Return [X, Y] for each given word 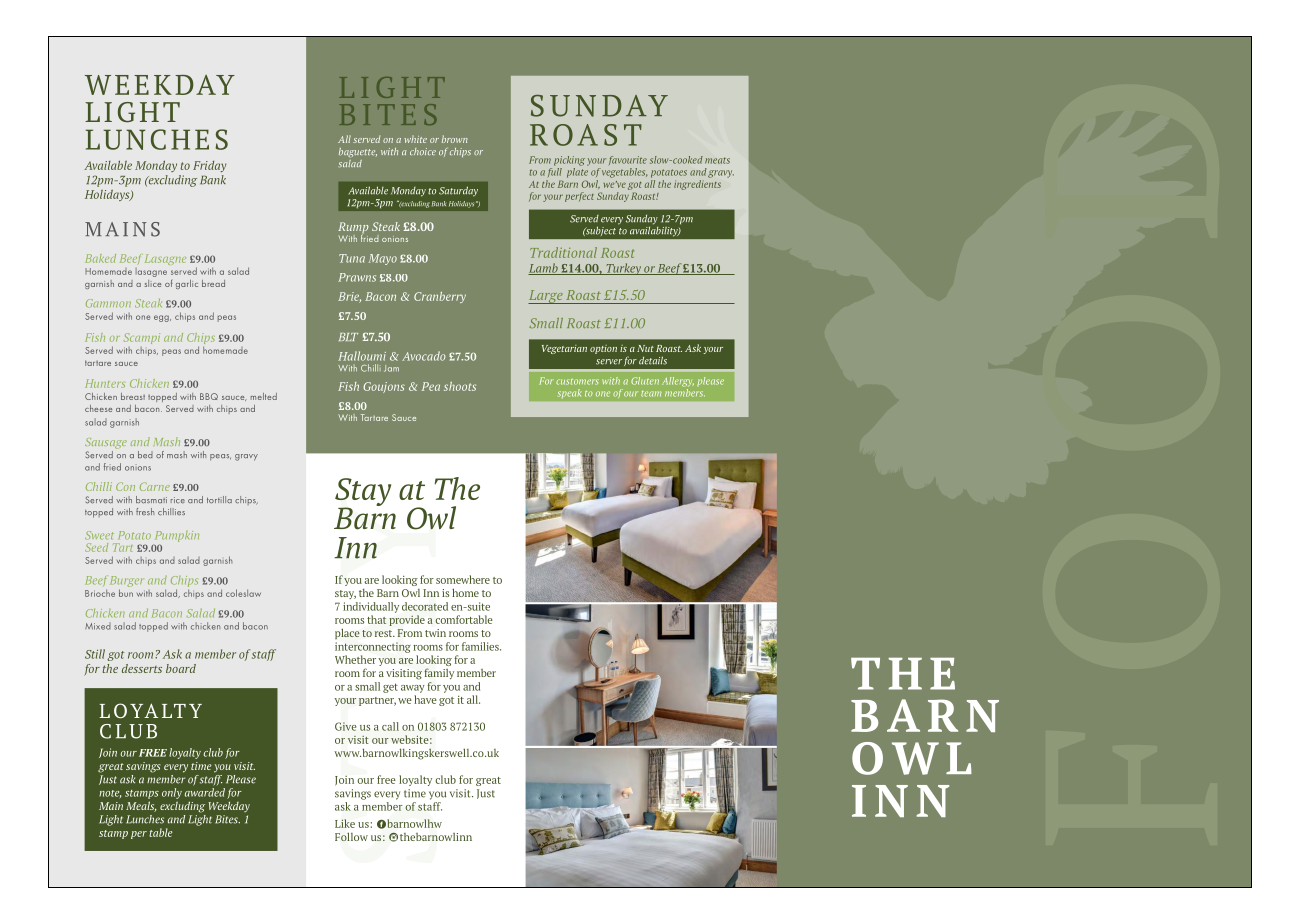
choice [423, 151]
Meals [141, 806]
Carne [155, 486]
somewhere [463, 579]
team [651, 394]
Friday [209, 166]
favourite [628, 160]
